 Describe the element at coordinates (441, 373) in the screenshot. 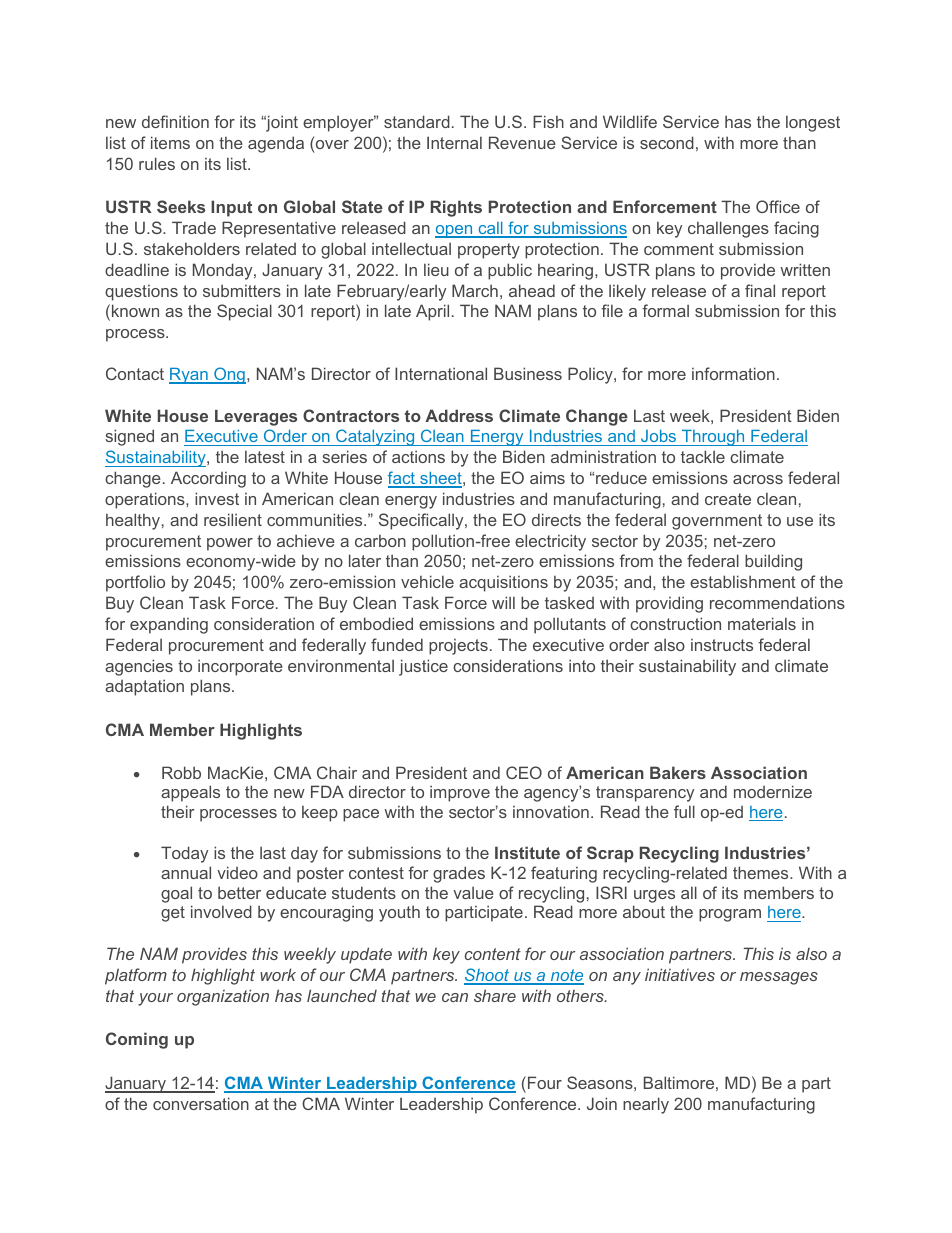

I see `International` at that location.
